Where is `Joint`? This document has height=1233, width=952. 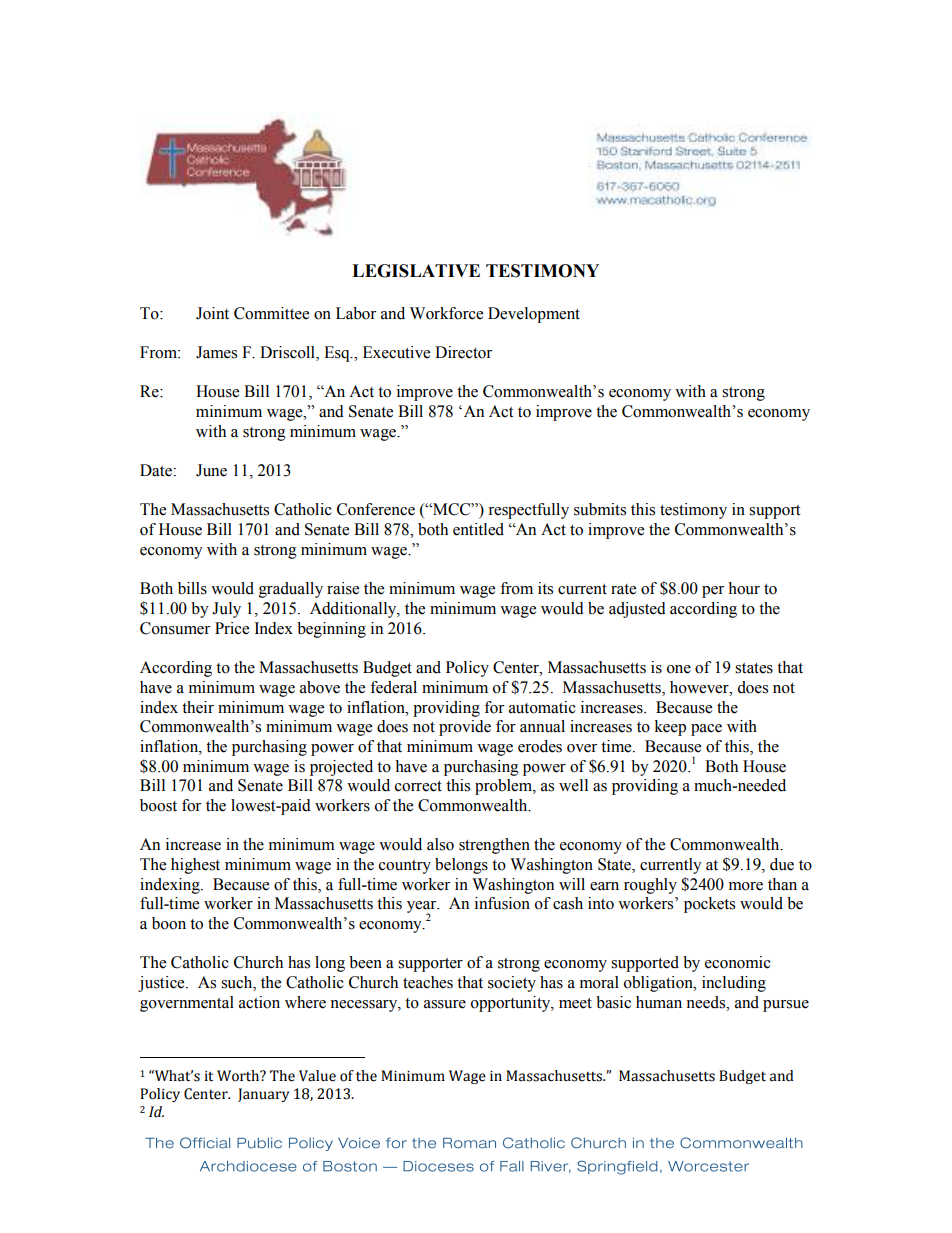 Joint is located at coordinates (212, 313).
